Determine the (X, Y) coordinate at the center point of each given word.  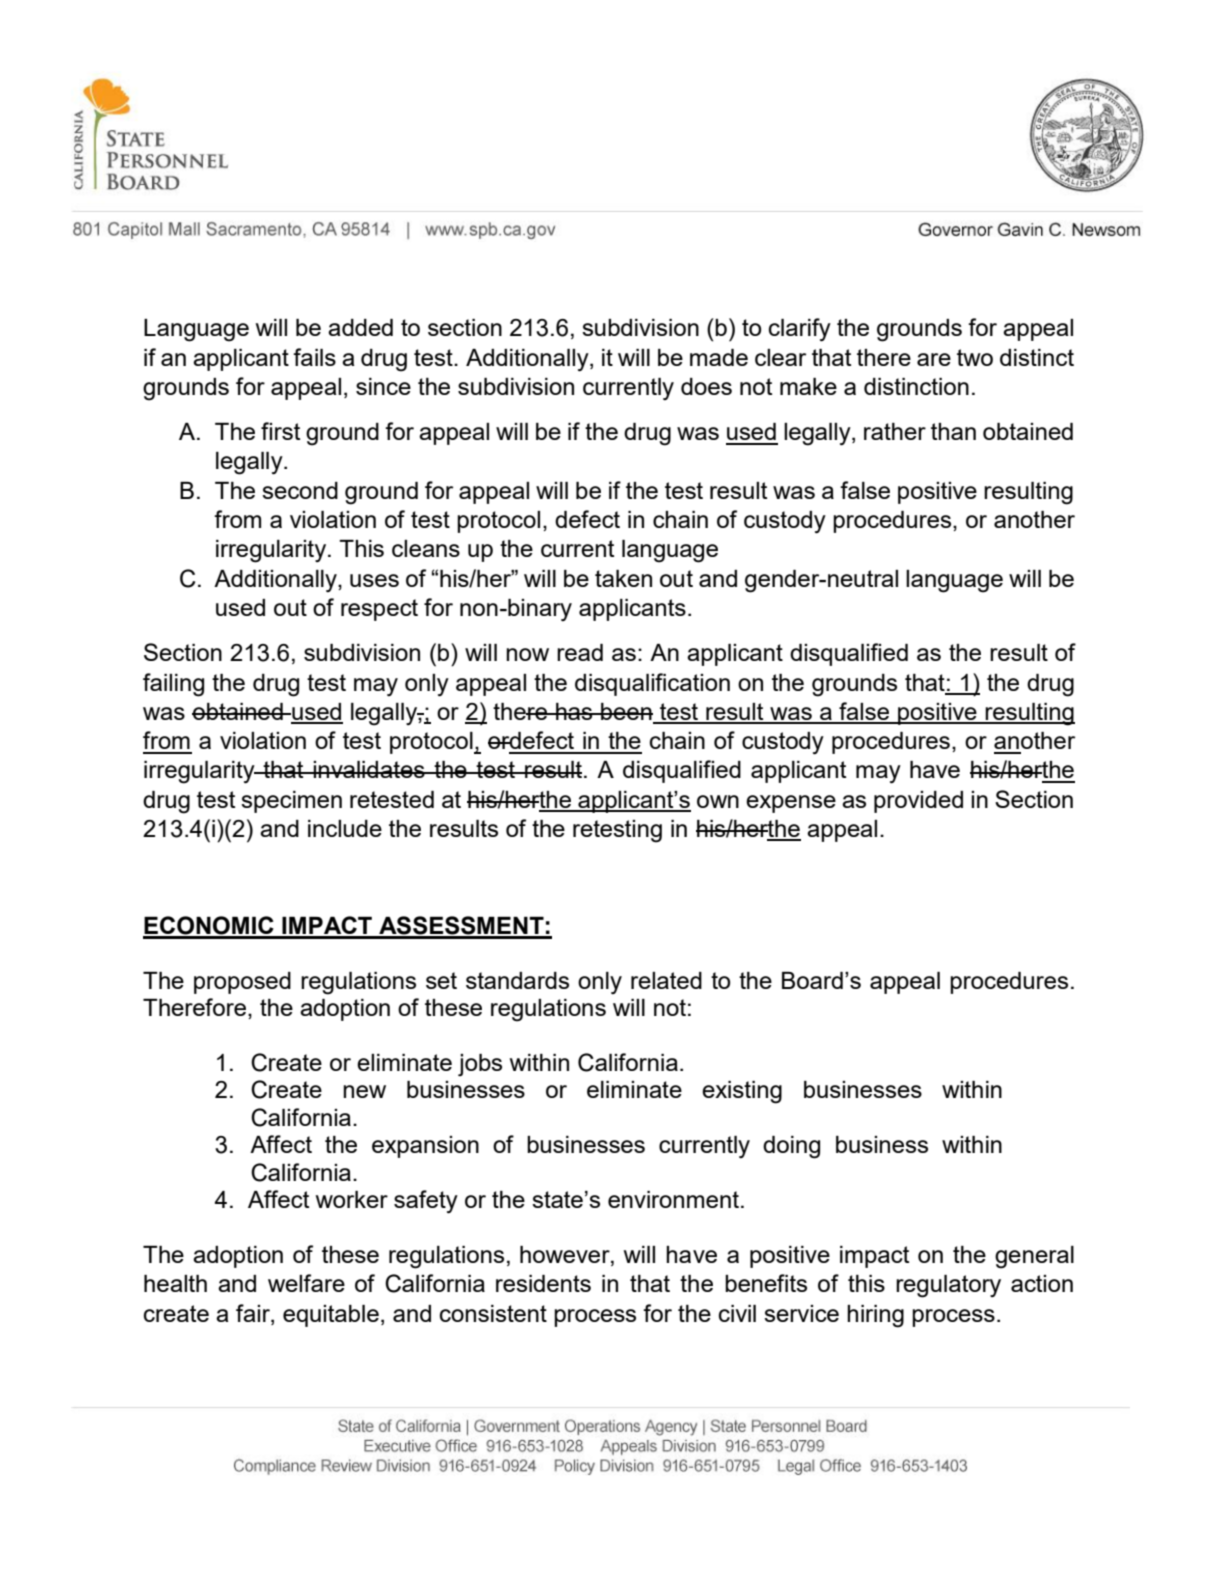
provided (918, 802)
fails (314, 357)
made (719, 357)
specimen (291, 802)
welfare (306, 1283)
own (718, 801)
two (975, 357)
